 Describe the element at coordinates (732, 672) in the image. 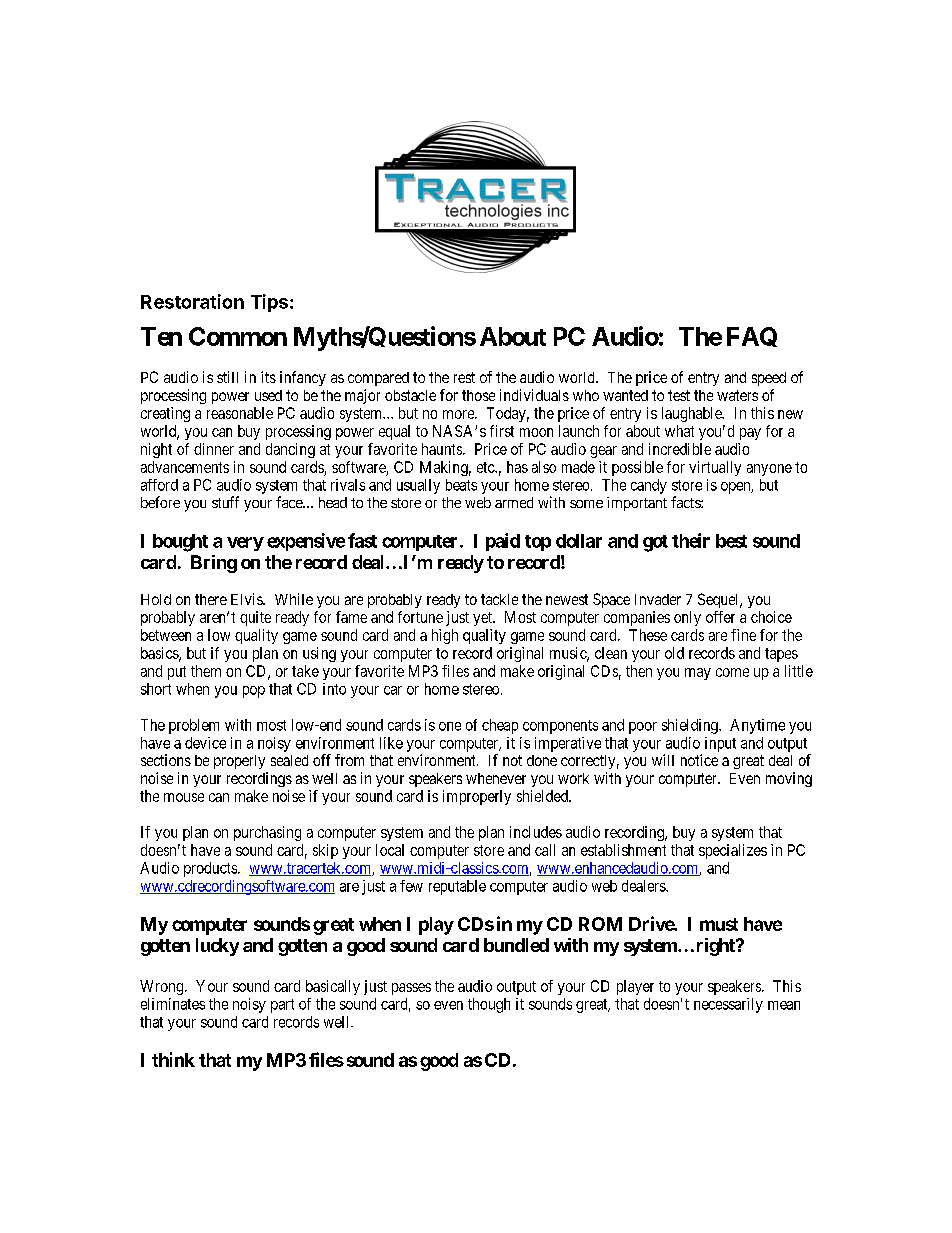

I see `come` at that location.
